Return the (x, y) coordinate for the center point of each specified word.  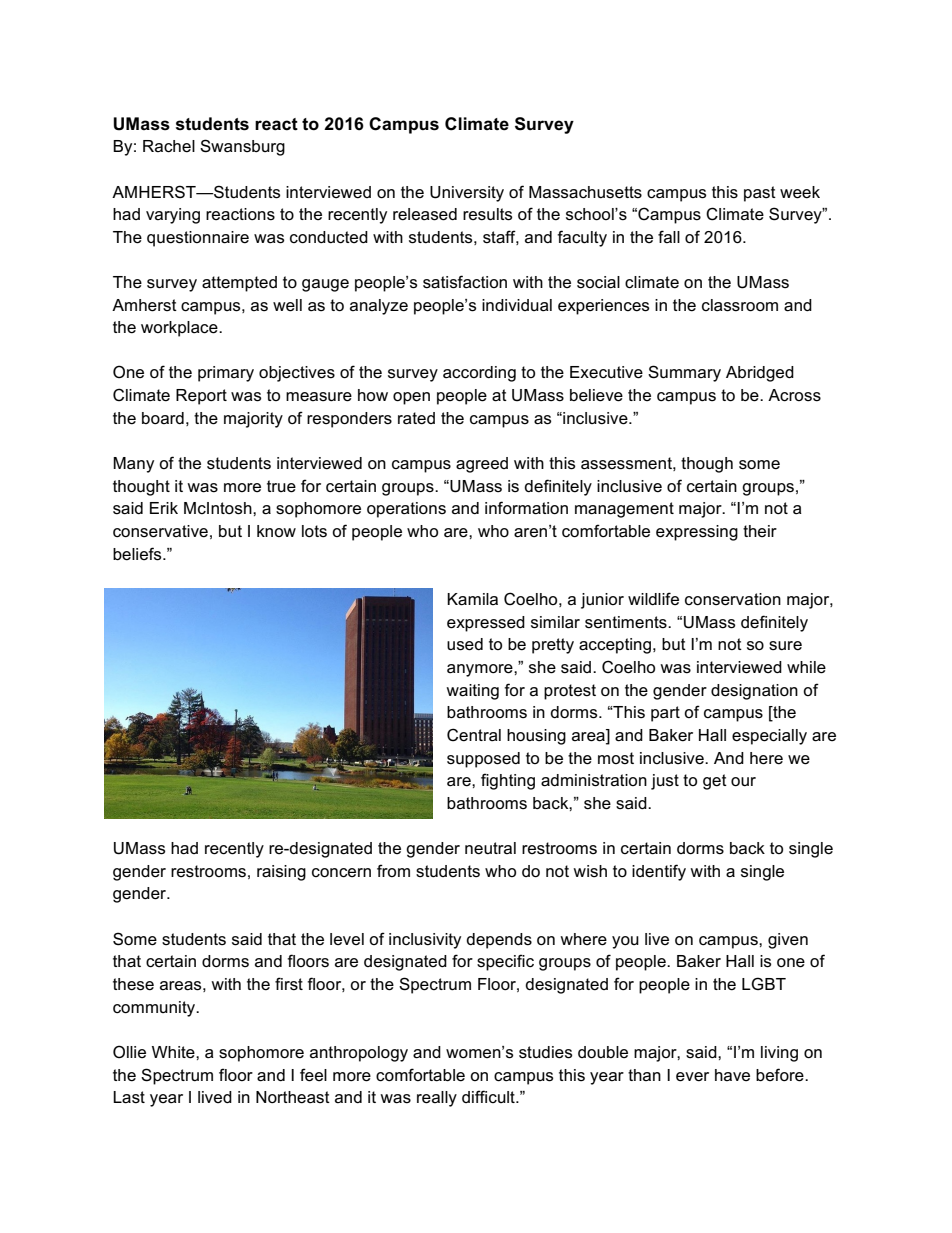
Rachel (169, 146)
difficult (489, 1096)
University (467, 194)
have (732, 1075)
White (174, 1052)
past (760, 194)
